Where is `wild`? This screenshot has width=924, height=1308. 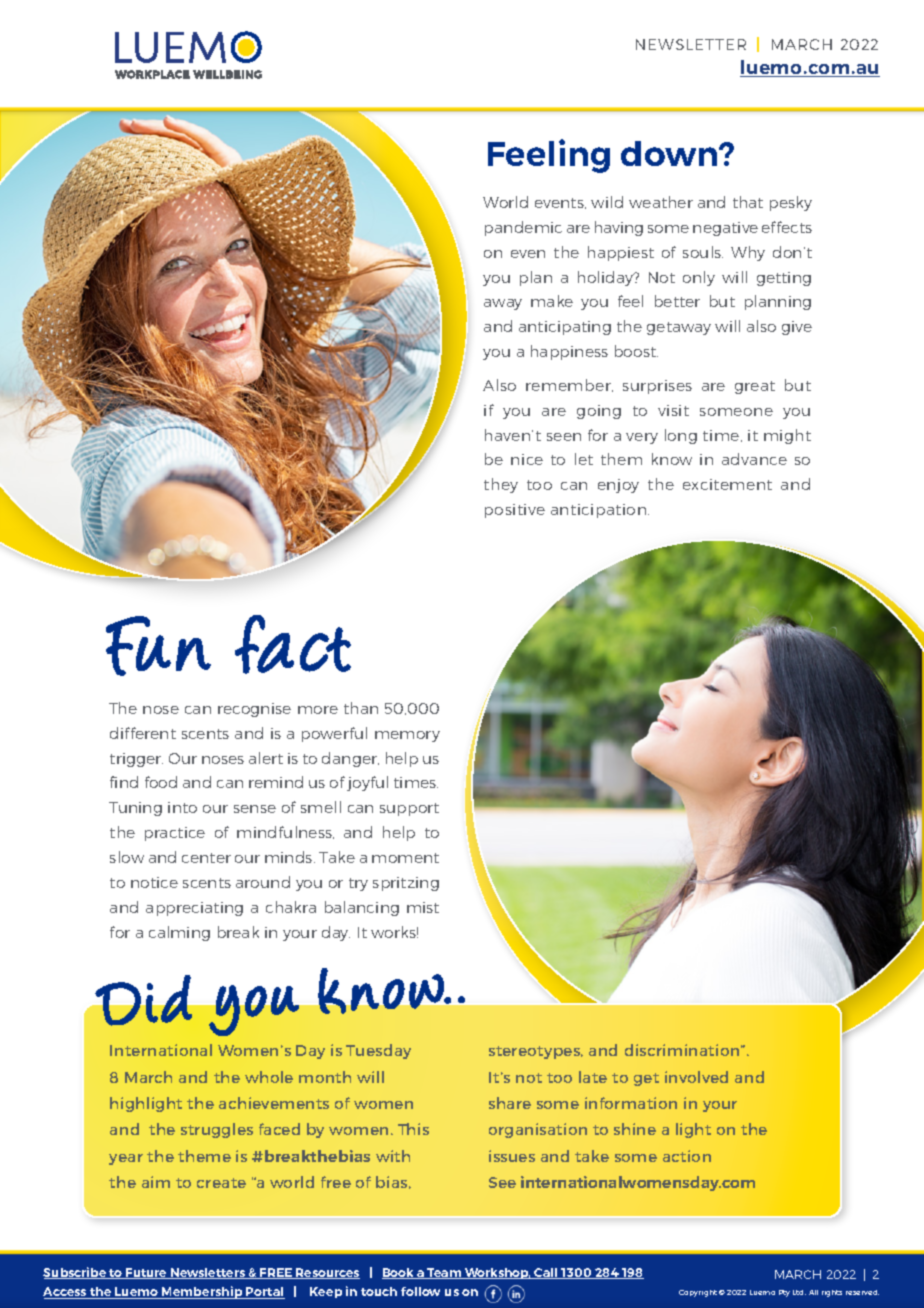
wild is located at coordinates (607, 202).
